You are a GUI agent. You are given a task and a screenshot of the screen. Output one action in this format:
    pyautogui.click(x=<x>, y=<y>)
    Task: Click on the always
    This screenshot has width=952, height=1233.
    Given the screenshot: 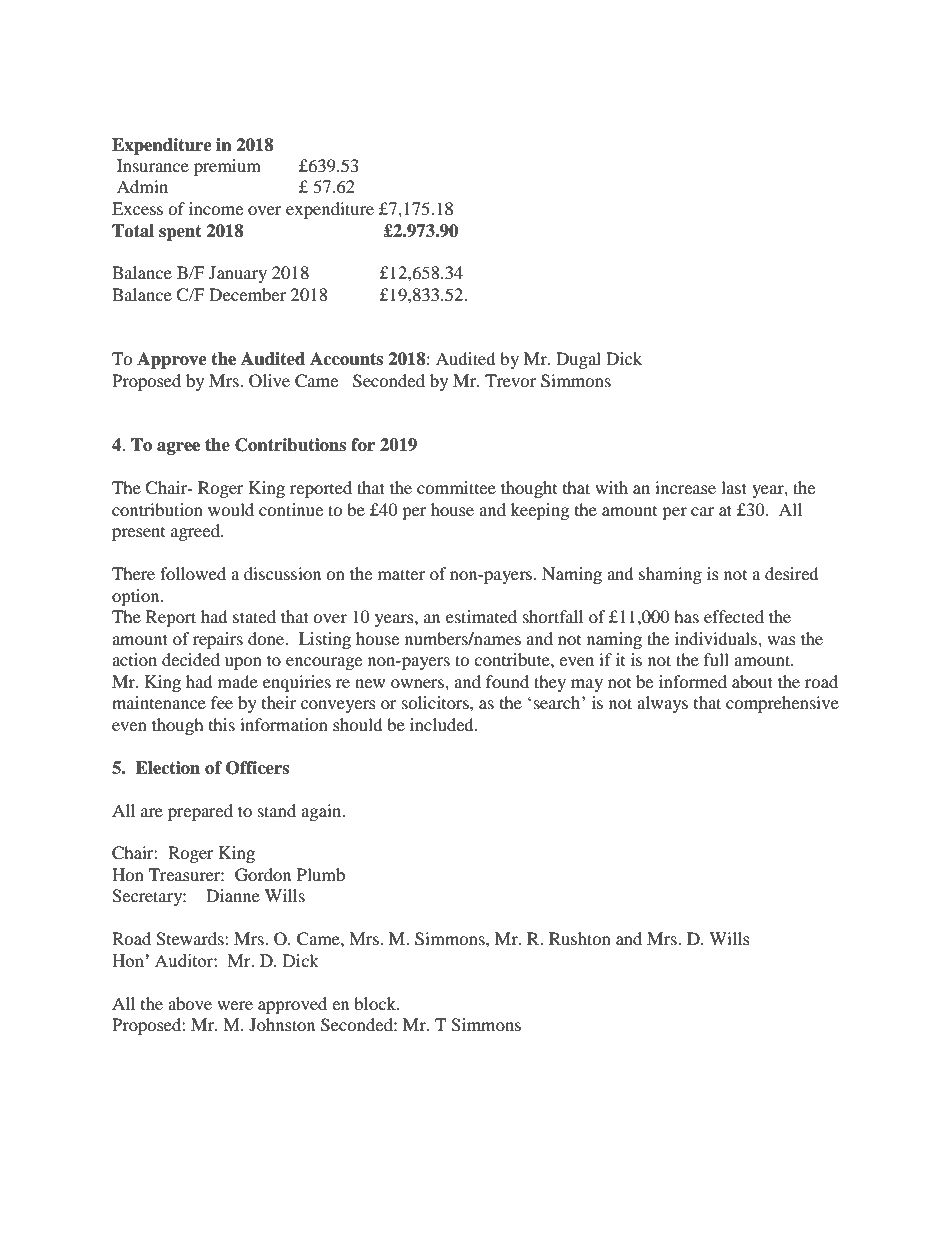 What is the action you would take?
    pyautogui.click(x=662, y=704)
